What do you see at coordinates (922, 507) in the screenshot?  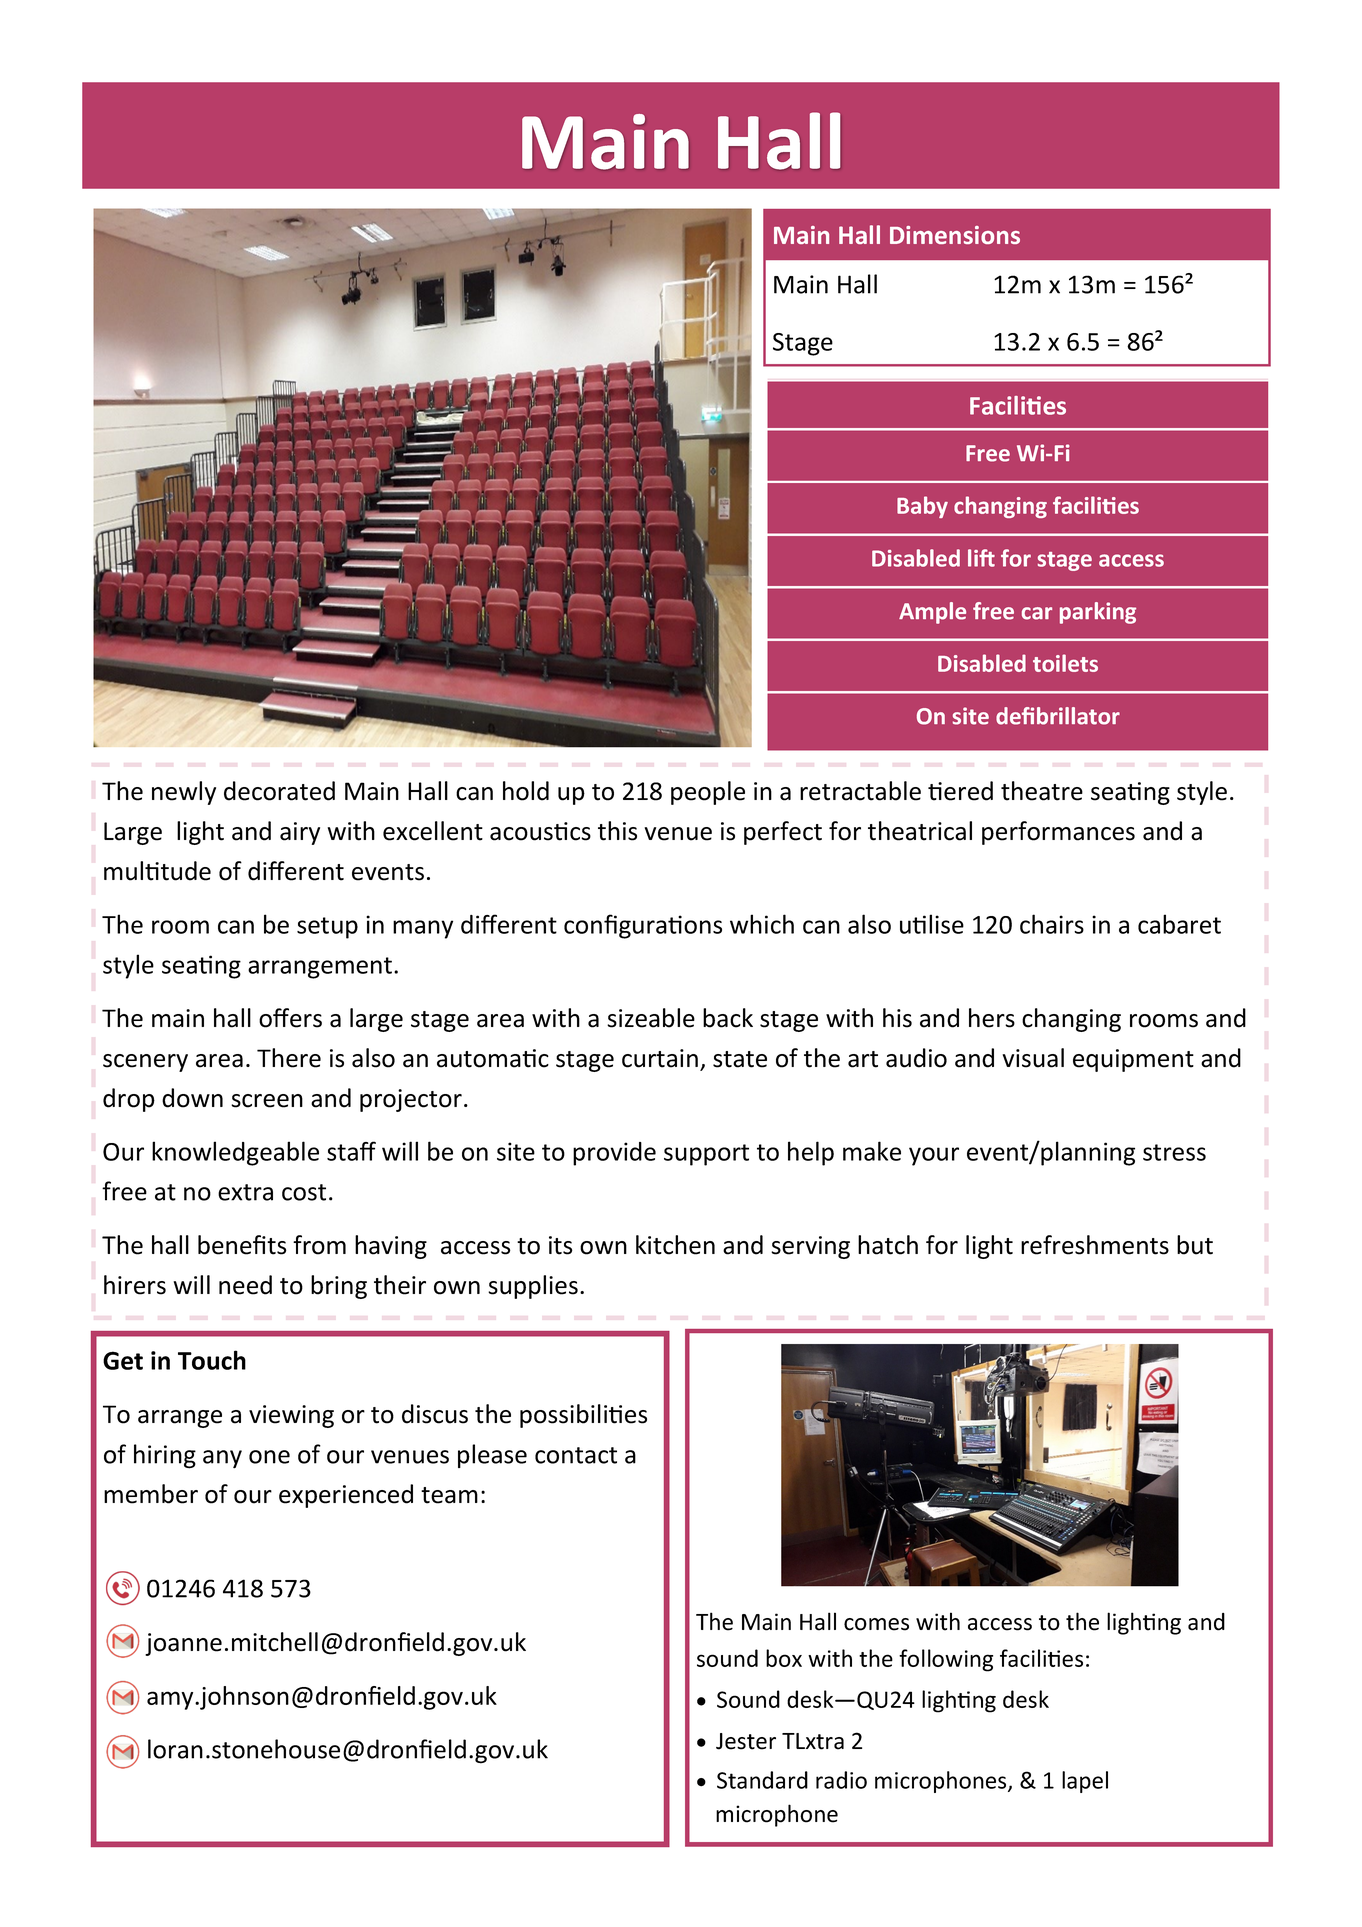 I see `Baby` at bounding box center [922, 507].
